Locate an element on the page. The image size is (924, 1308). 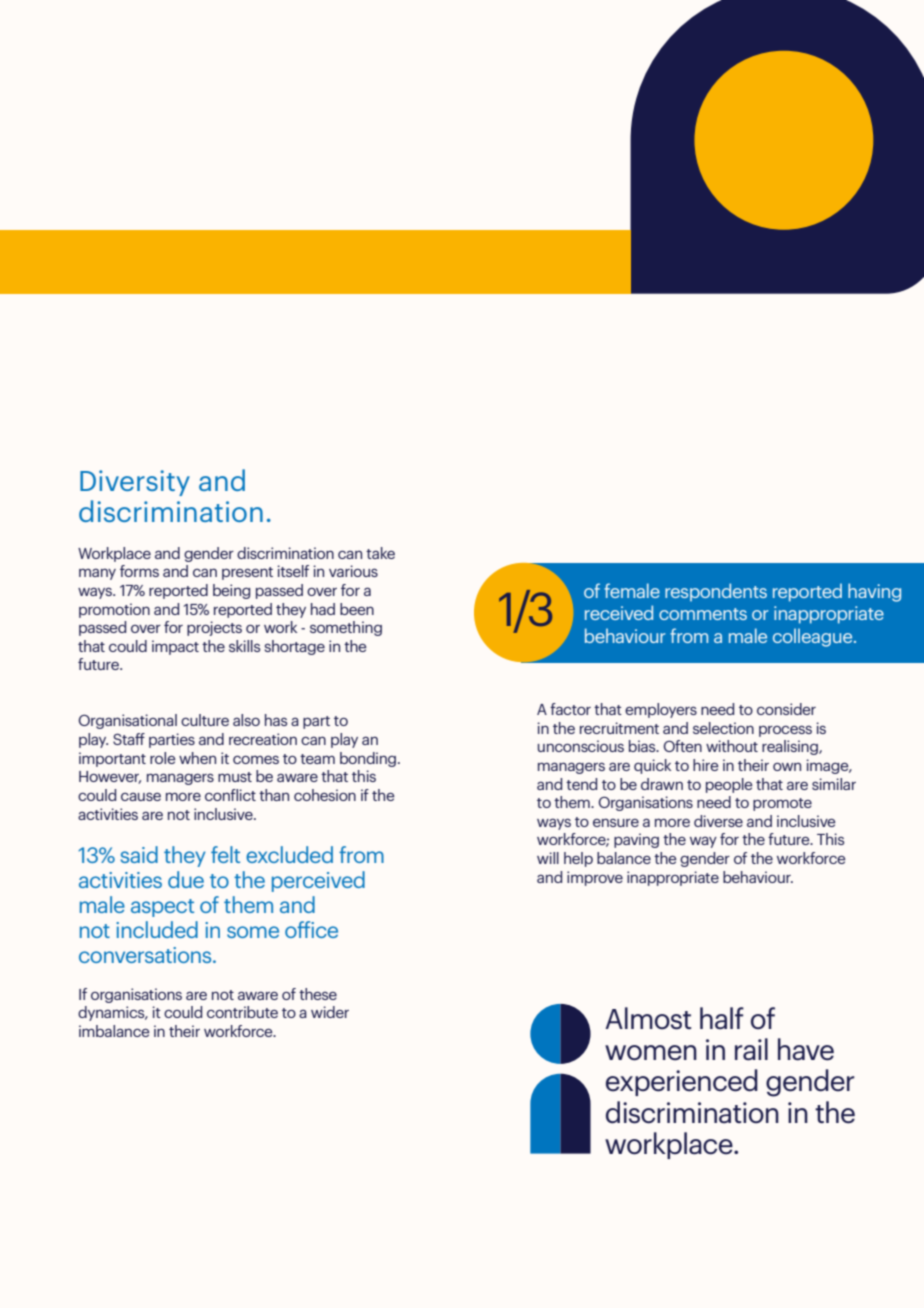
half is located at coordinates (722, 1018).
